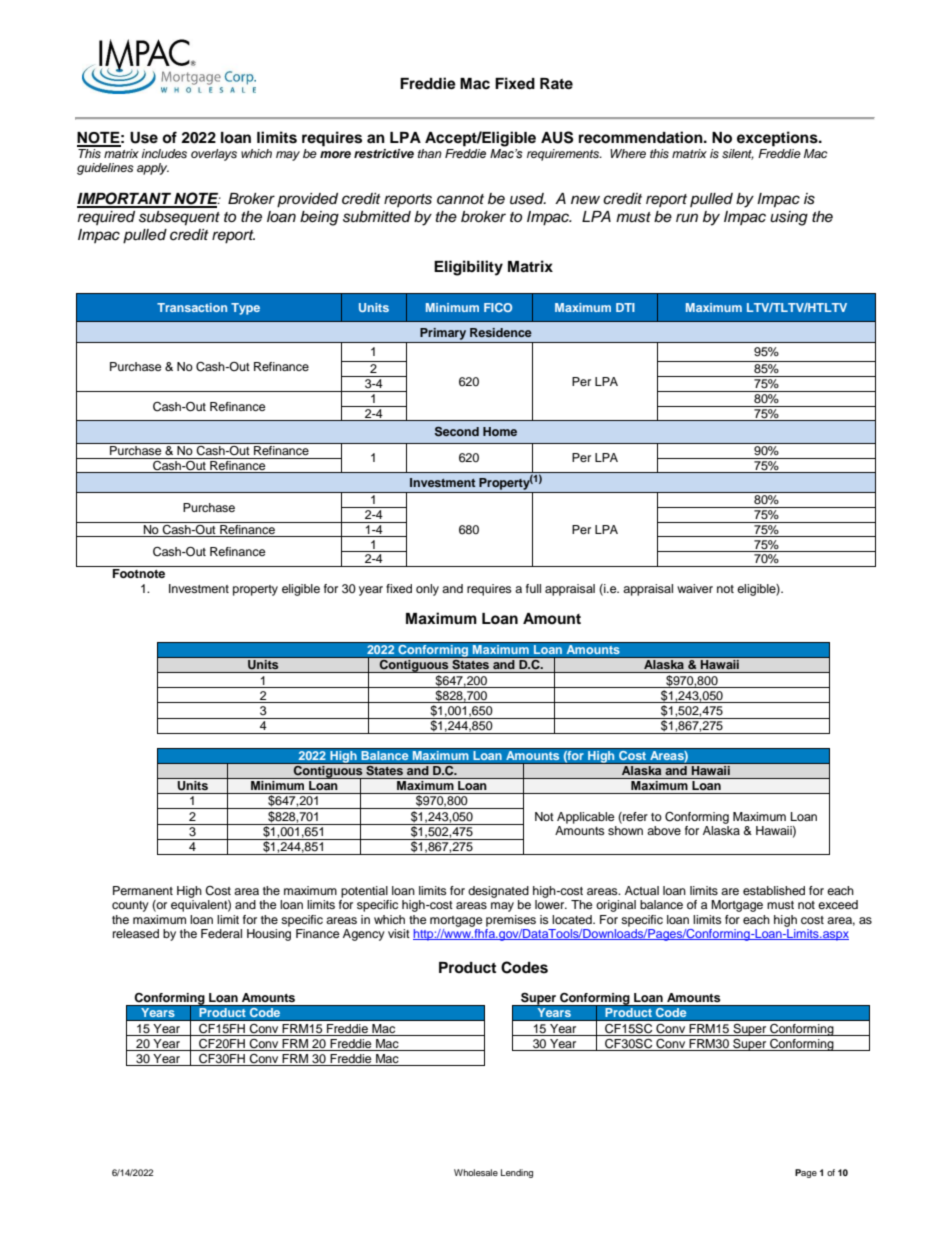 The width and height of the screenshot is (952, 1233). What do you see at coordinates (476, 1172) in the screenshot?
I see `Wholesale` at bounding box center [476, 1172].
